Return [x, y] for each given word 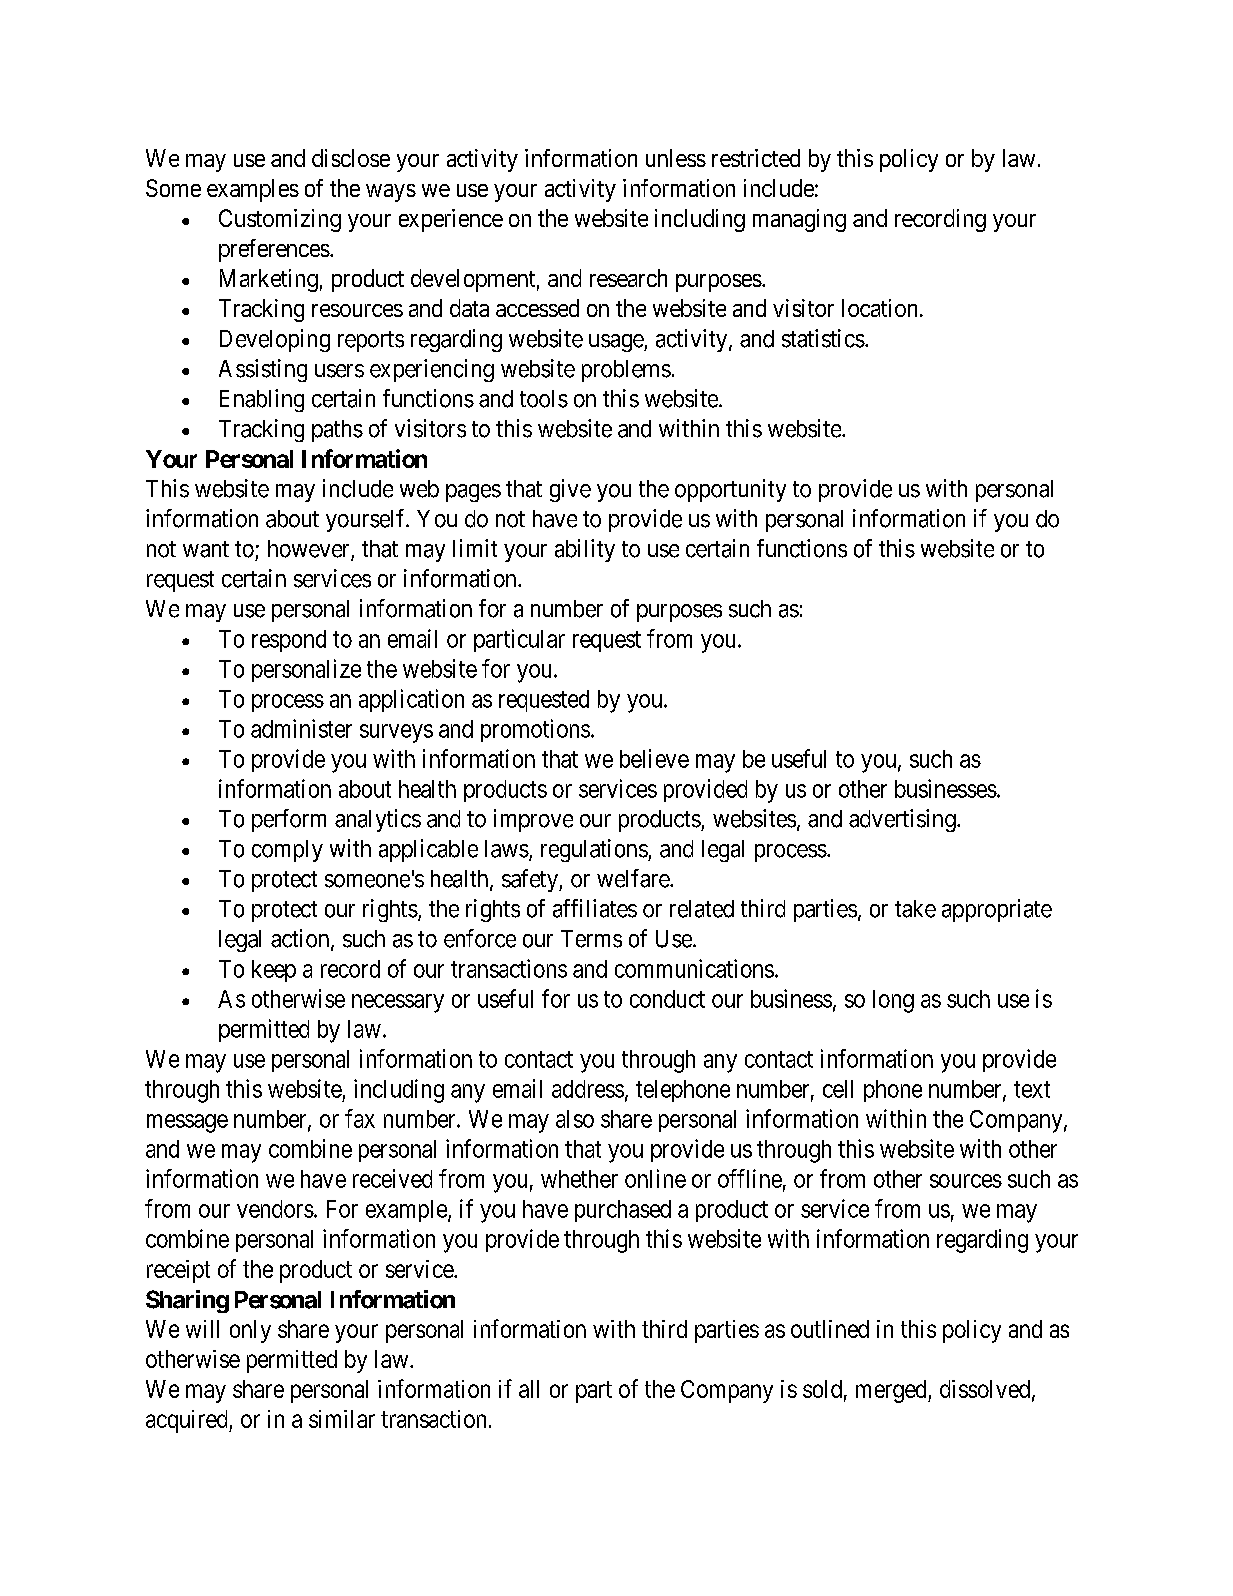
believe [654, 758]
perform [289, 820]
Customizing [280, 220]
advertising [903, 820]
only [250, 1331]
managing [799, 220]
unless [676, 158]
